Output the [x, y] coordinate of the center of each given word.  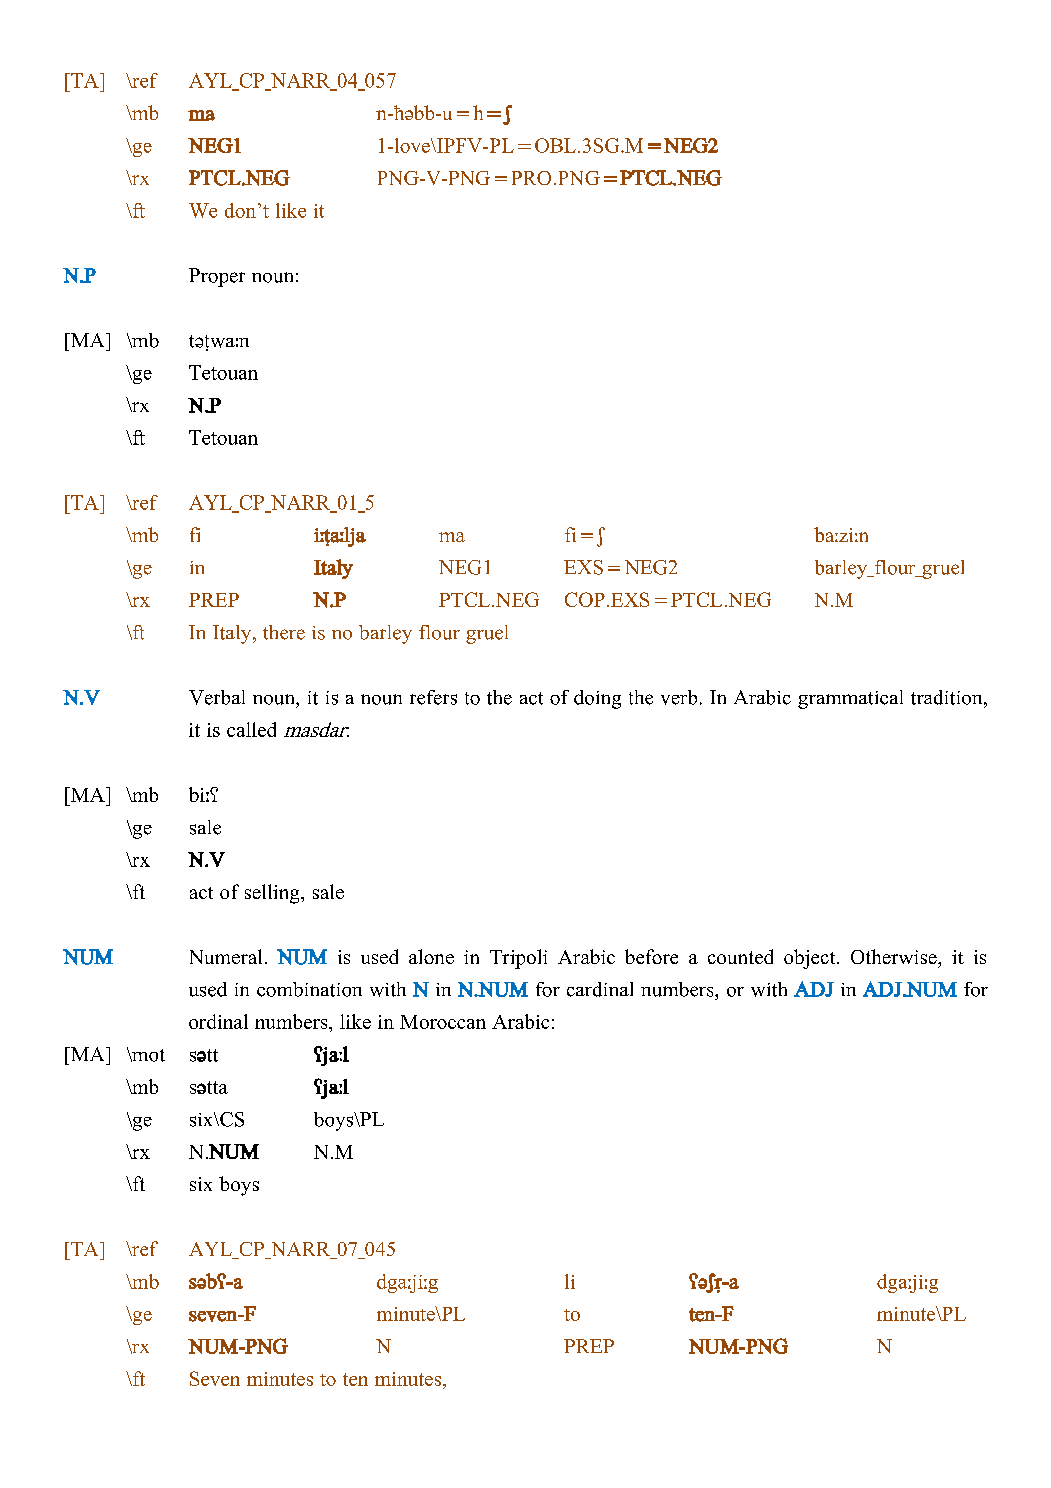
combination [309, 989]
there [284, 632]
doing [597, 699]
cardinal [600, 989]
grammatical [850, 699]
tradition [948, 697]
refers [433, 697]
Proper [217, 277]
